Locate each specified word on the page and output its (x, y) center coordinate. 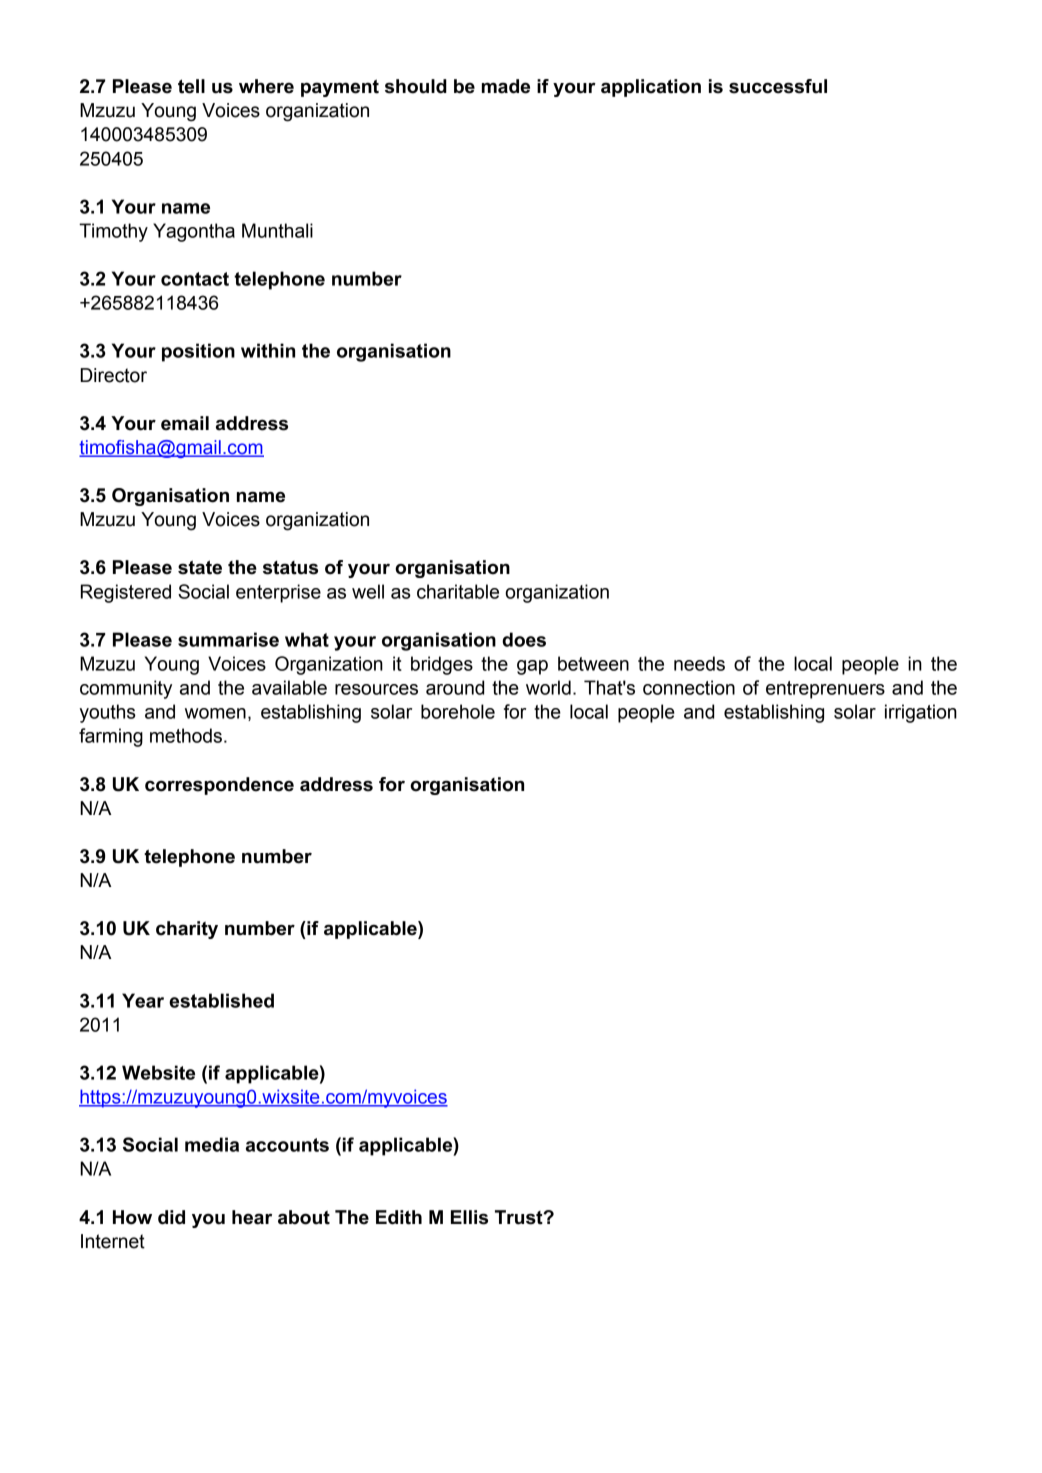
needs (699, 663)
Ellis (469, 1217)
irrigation (921, 713)
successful (778, 86)
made (506, 86)
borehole (458, 711)
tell (191, 86)
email (185, 423)
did (171, 1217)
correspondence (219, 786)
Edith (399, 1217)
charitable (458, 591)
